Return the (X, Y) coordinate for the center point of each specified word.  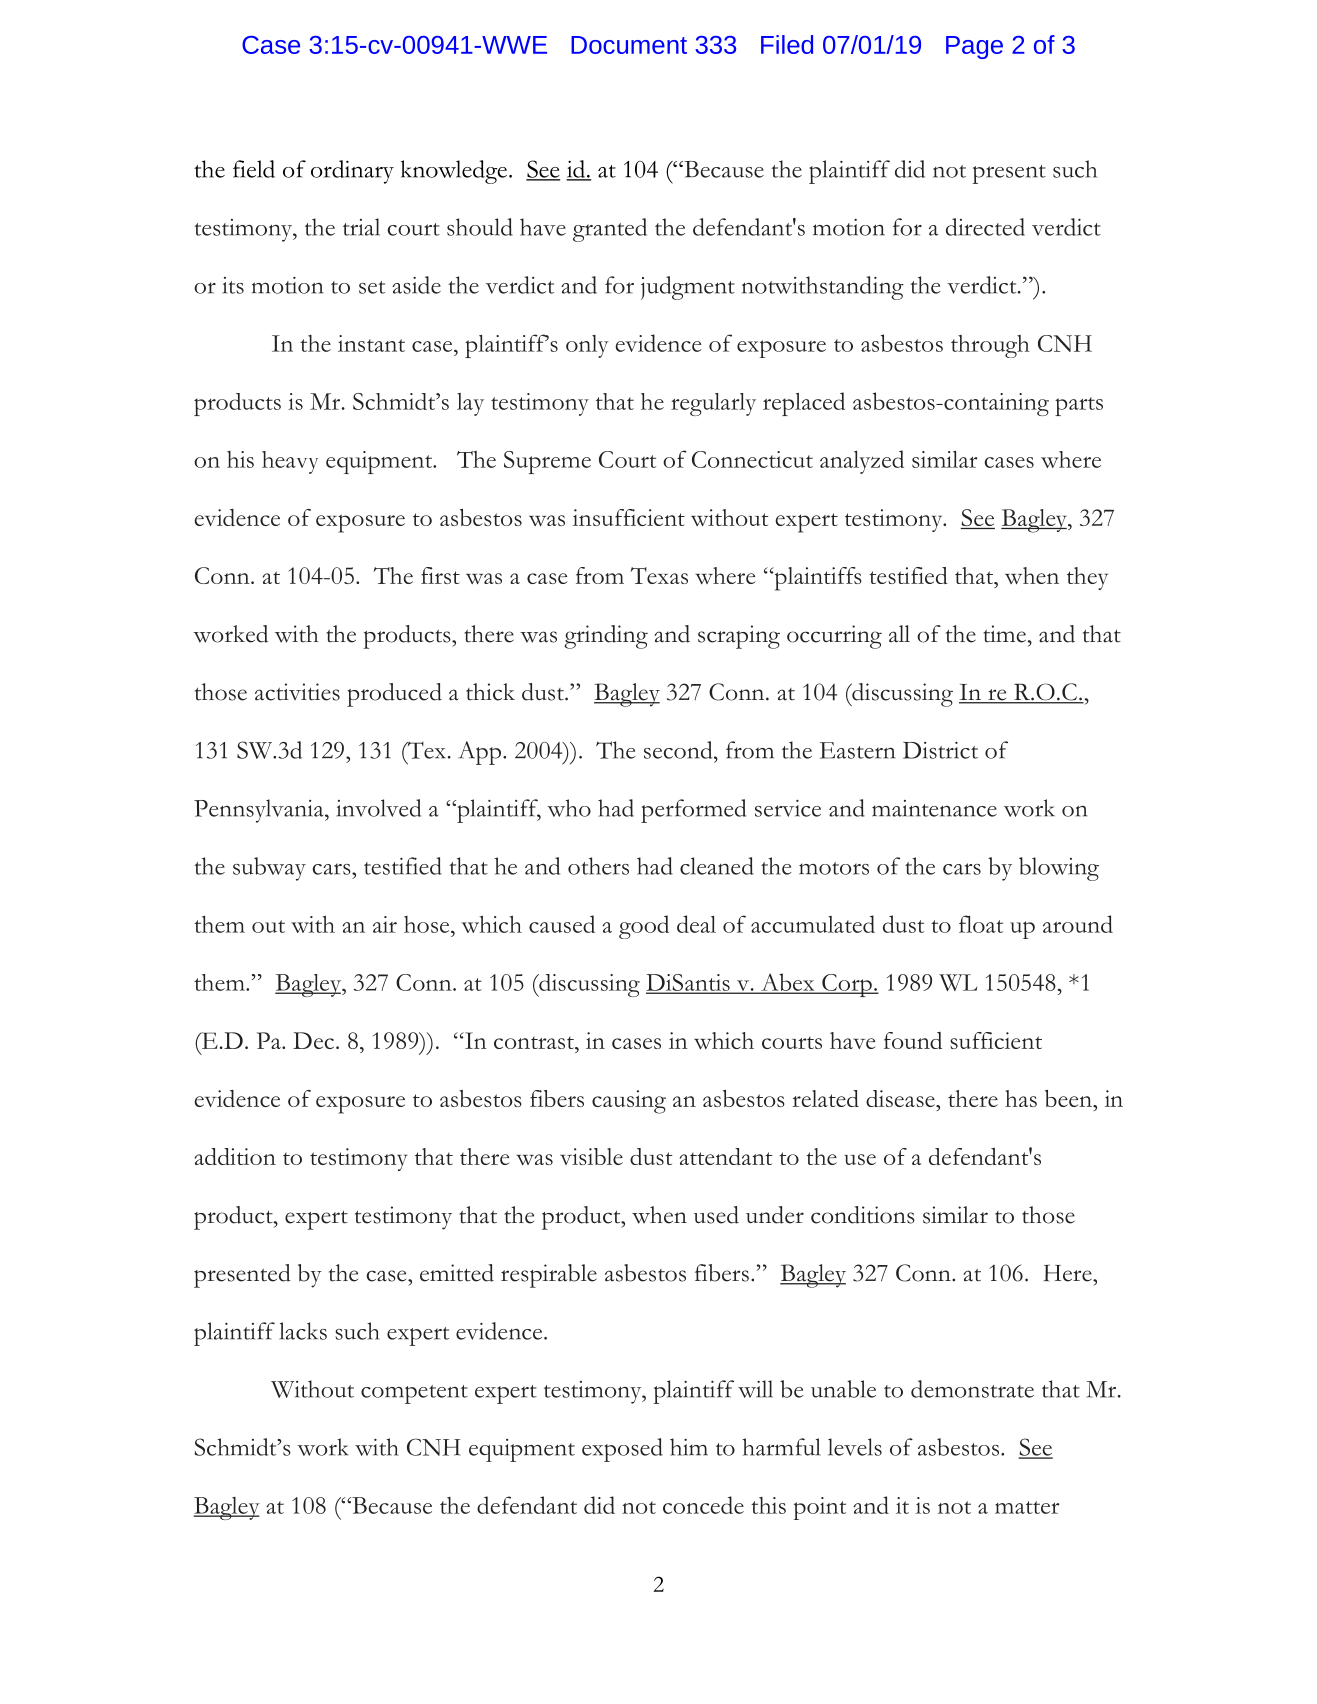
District (940, 750)
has (1021, 1098)
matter (1027, 1507)
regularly (713, 404)
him (689, 1447)
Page (974, 47)
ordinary (352, 172)
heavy (290, 462)
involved (378, 808)
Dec (313, 1040)
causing (629, 1102)
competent (414, 1394)
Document (629, 45)
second (679, 750)
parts (1079, 406)
